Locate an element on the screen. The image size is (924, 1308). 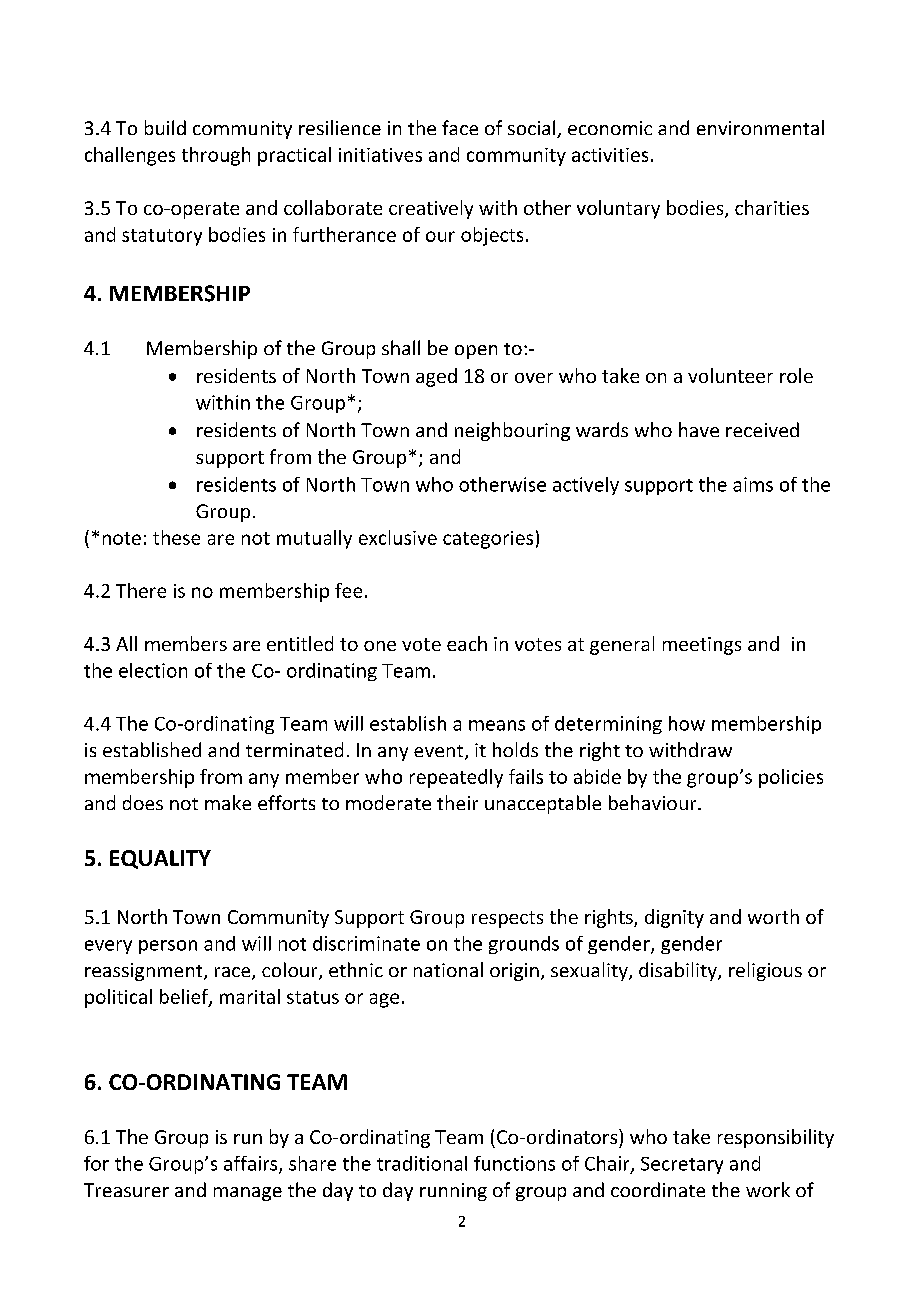
event is located at coordinates (440, 752).
